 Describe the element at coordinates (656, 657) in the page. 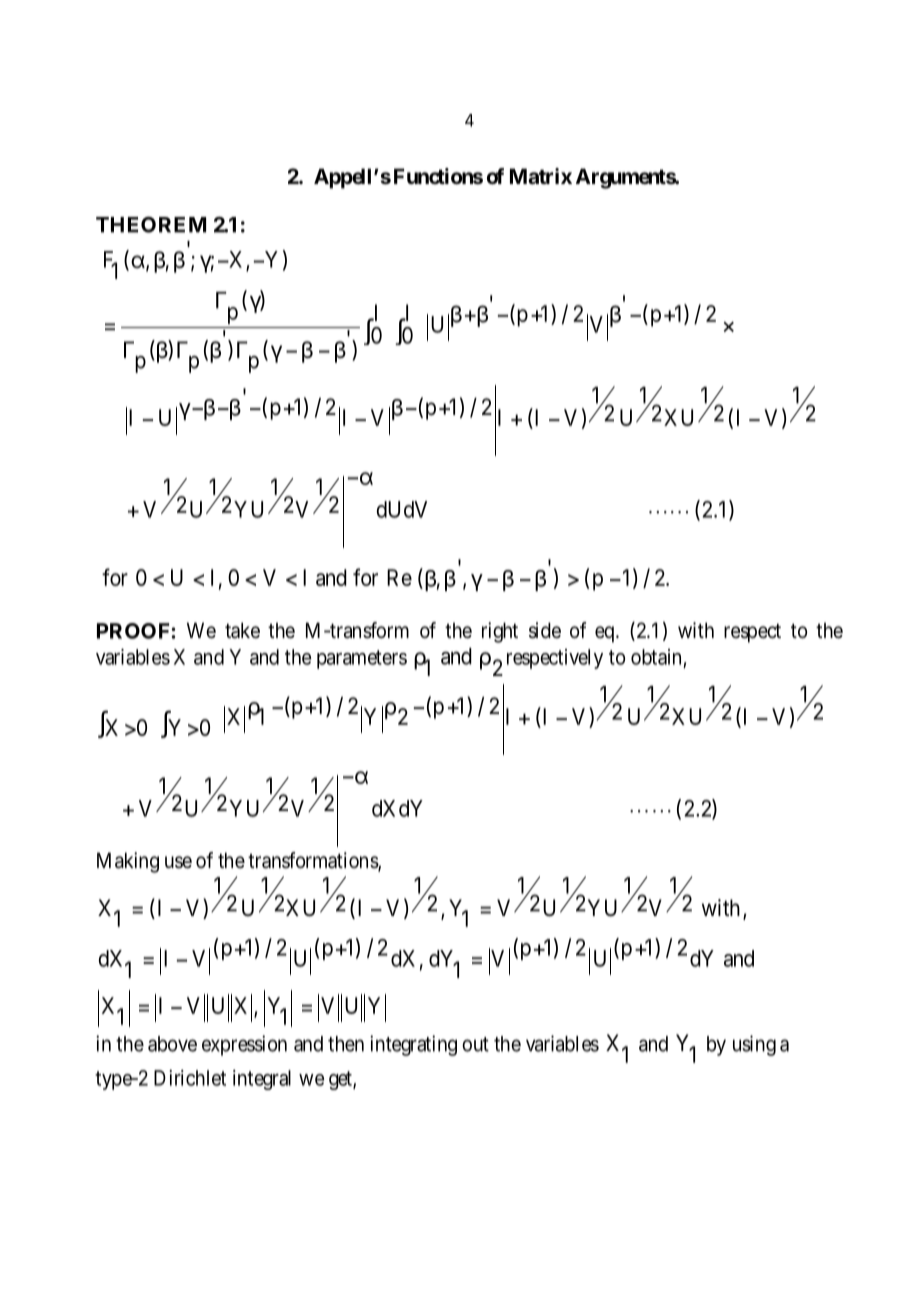

I see `obtain` at that location.
